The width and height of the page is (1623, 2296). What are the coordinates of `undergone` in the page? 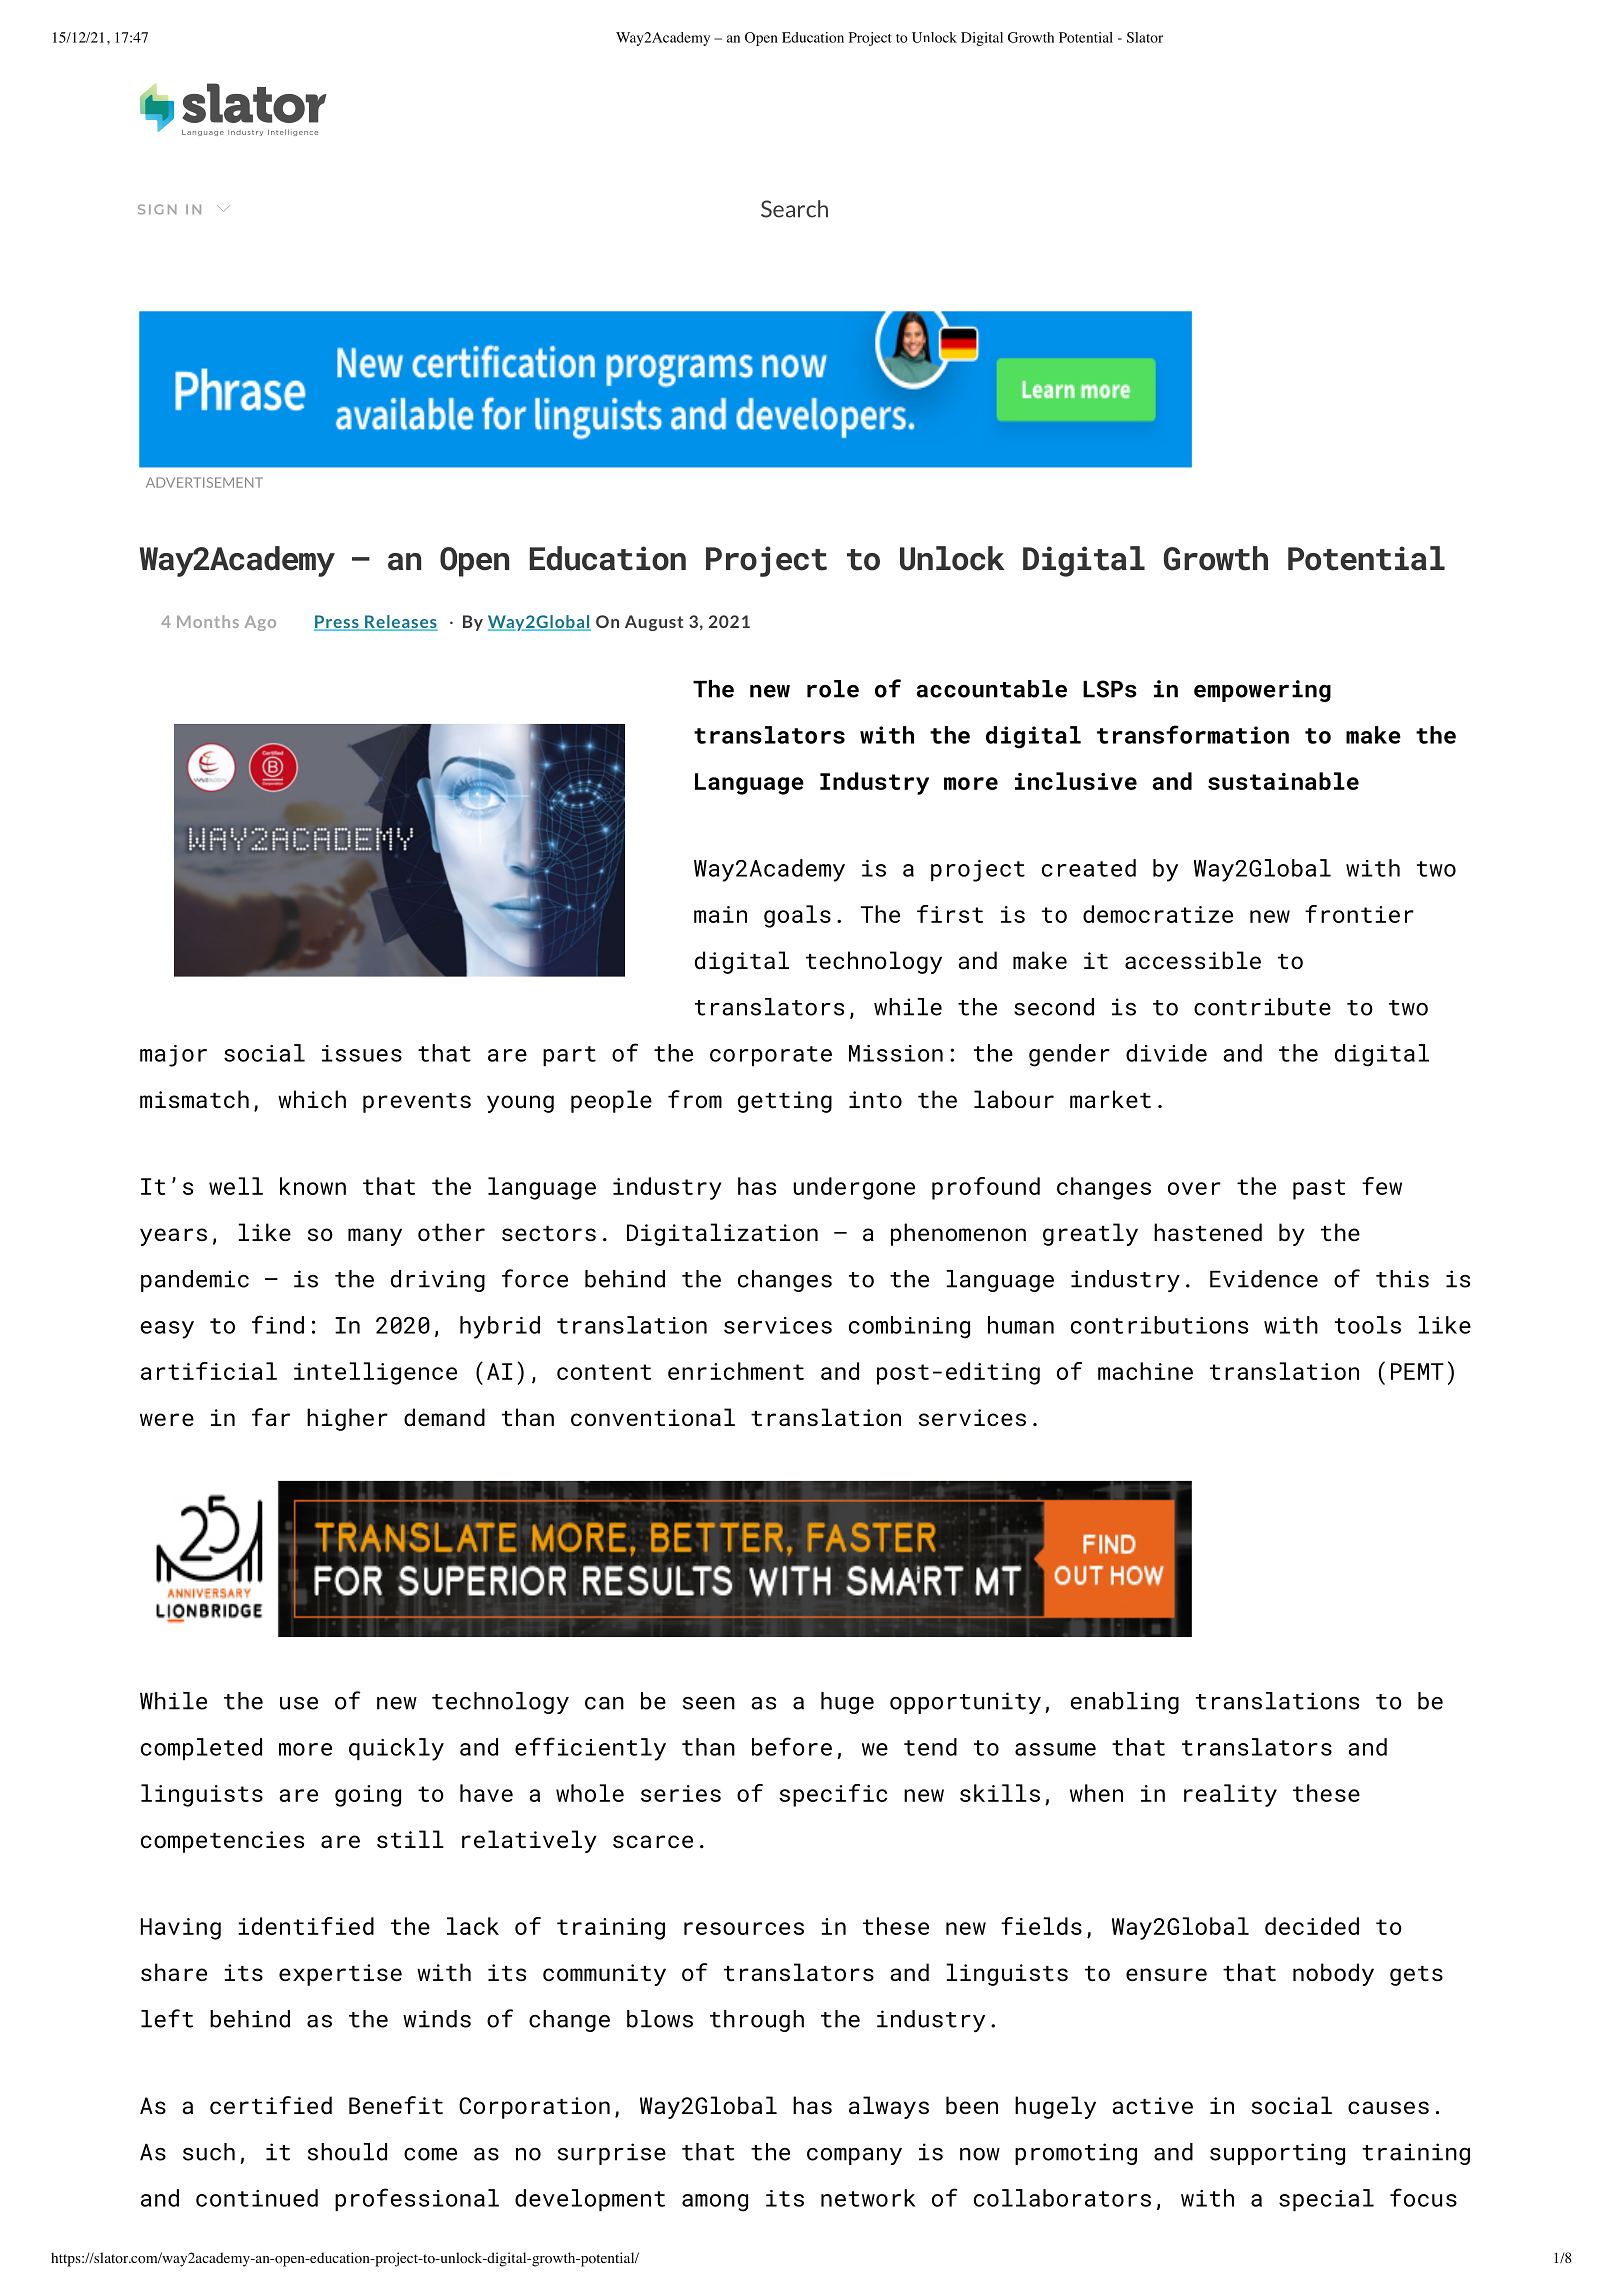 It's located at (854, 1188).
